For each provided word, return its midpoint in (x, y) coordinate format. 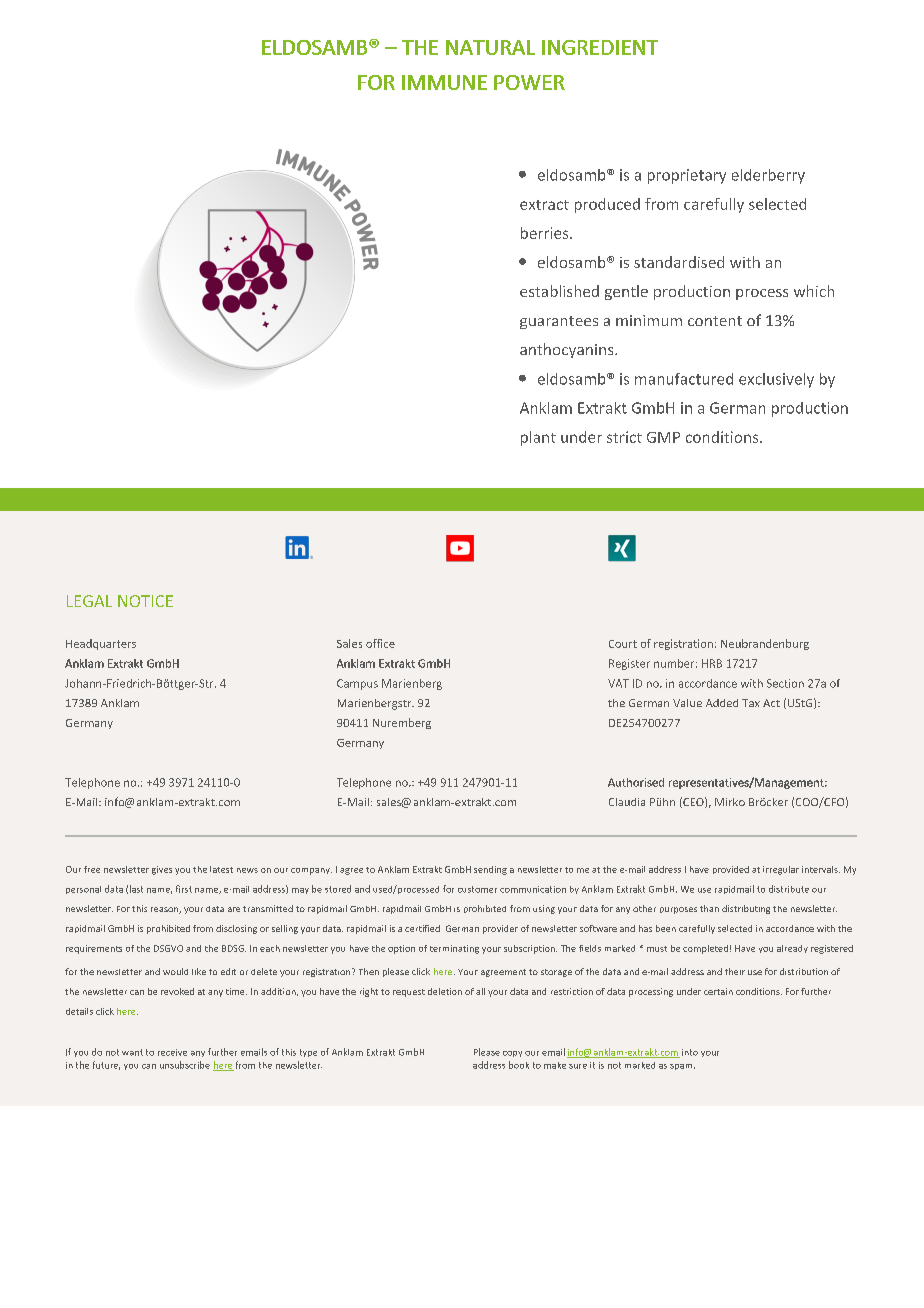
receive (172, 1052)
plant (538, 438)
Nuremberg (402, 723)
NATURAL (490, 47)
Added (722, 703)
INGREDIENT (600, 47)
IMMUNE (444, 82)
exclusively (776, 380)
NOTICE (145, 601)
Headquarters (101, 644)
